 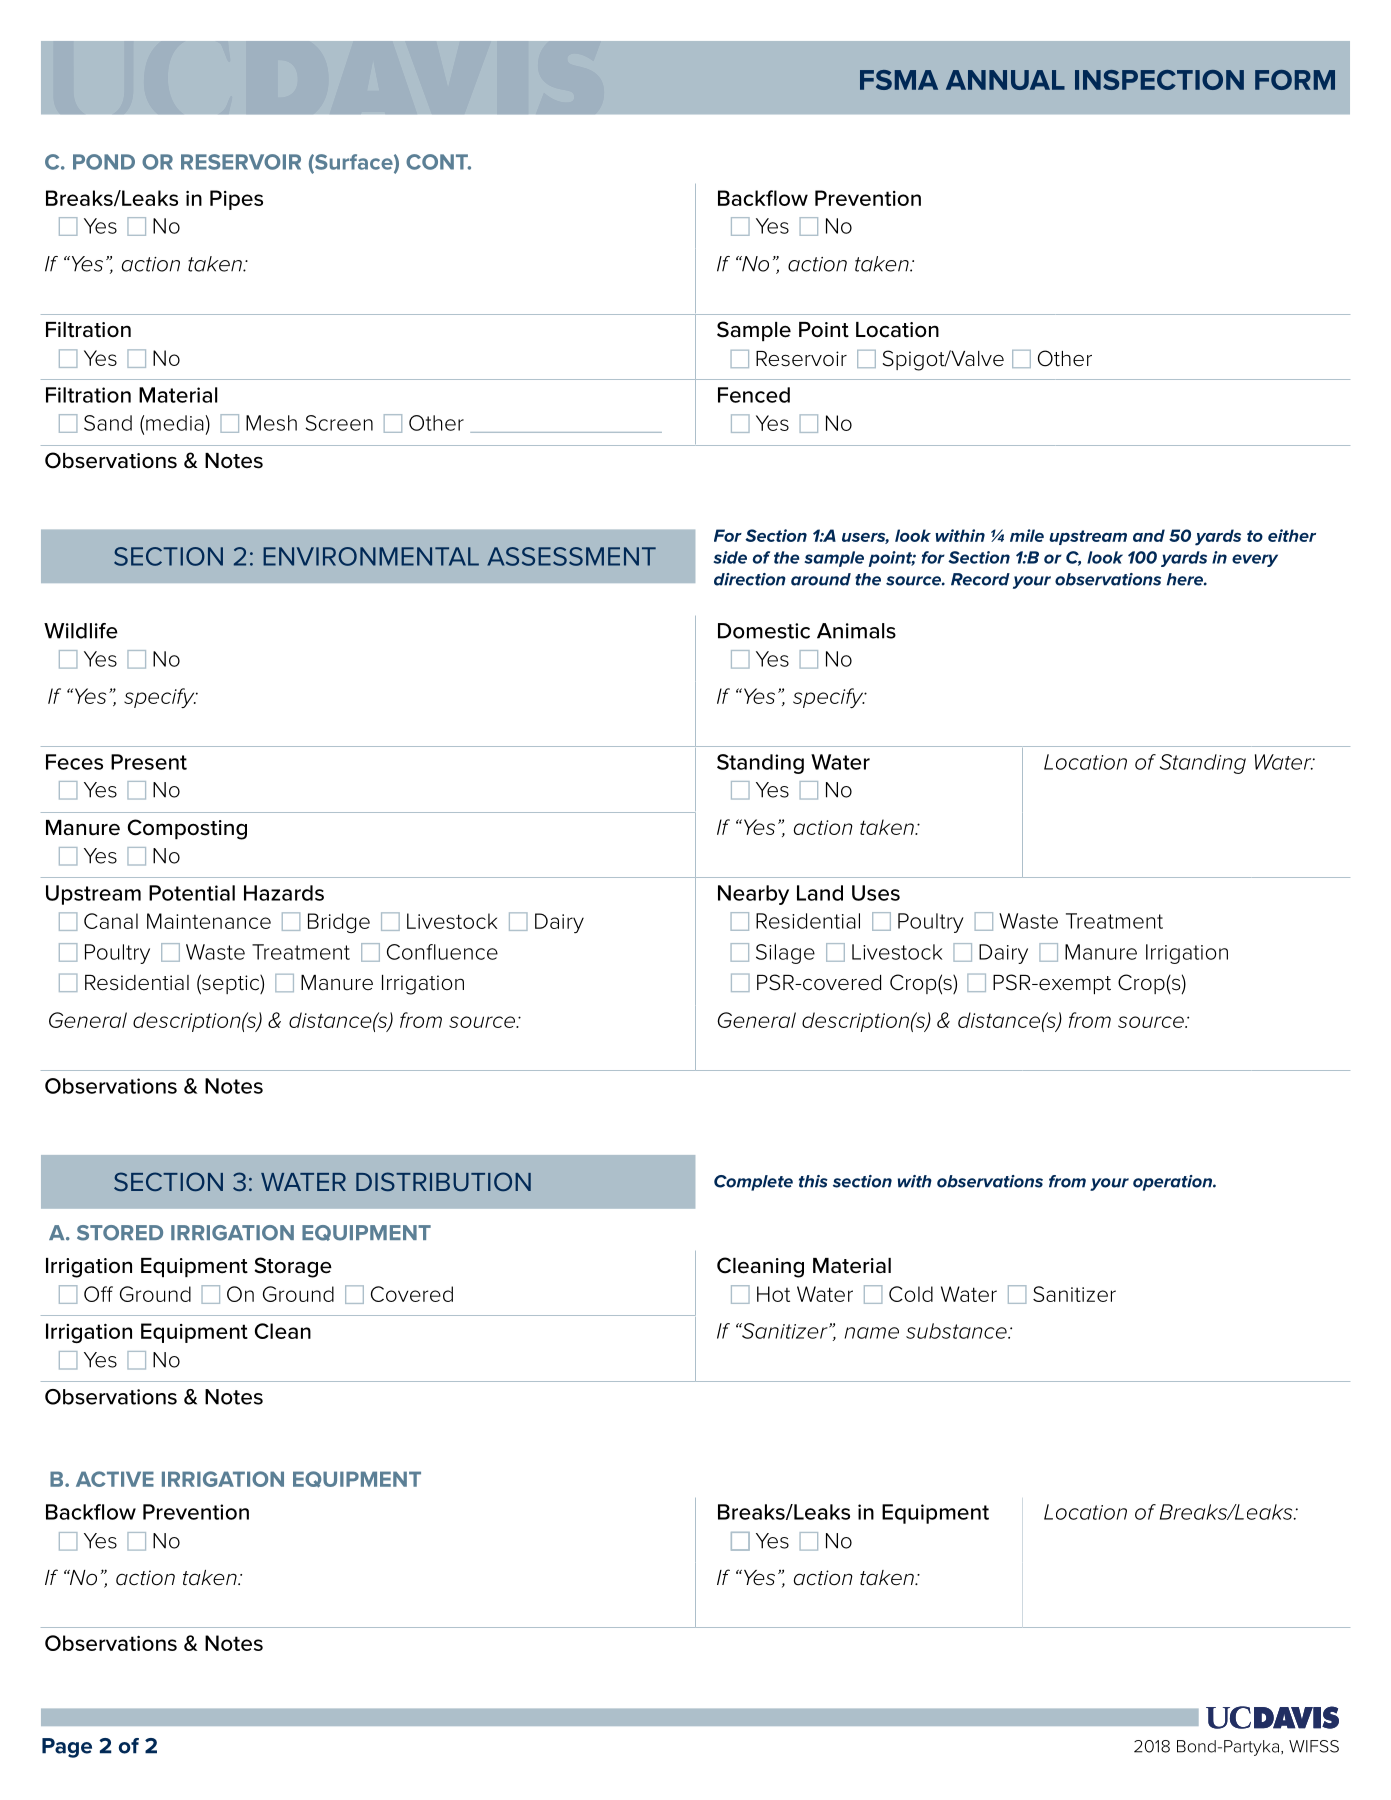 What do you see at coordinates (354, 163) in the document?
I see `Surface` at bounding box center [354, 163].
